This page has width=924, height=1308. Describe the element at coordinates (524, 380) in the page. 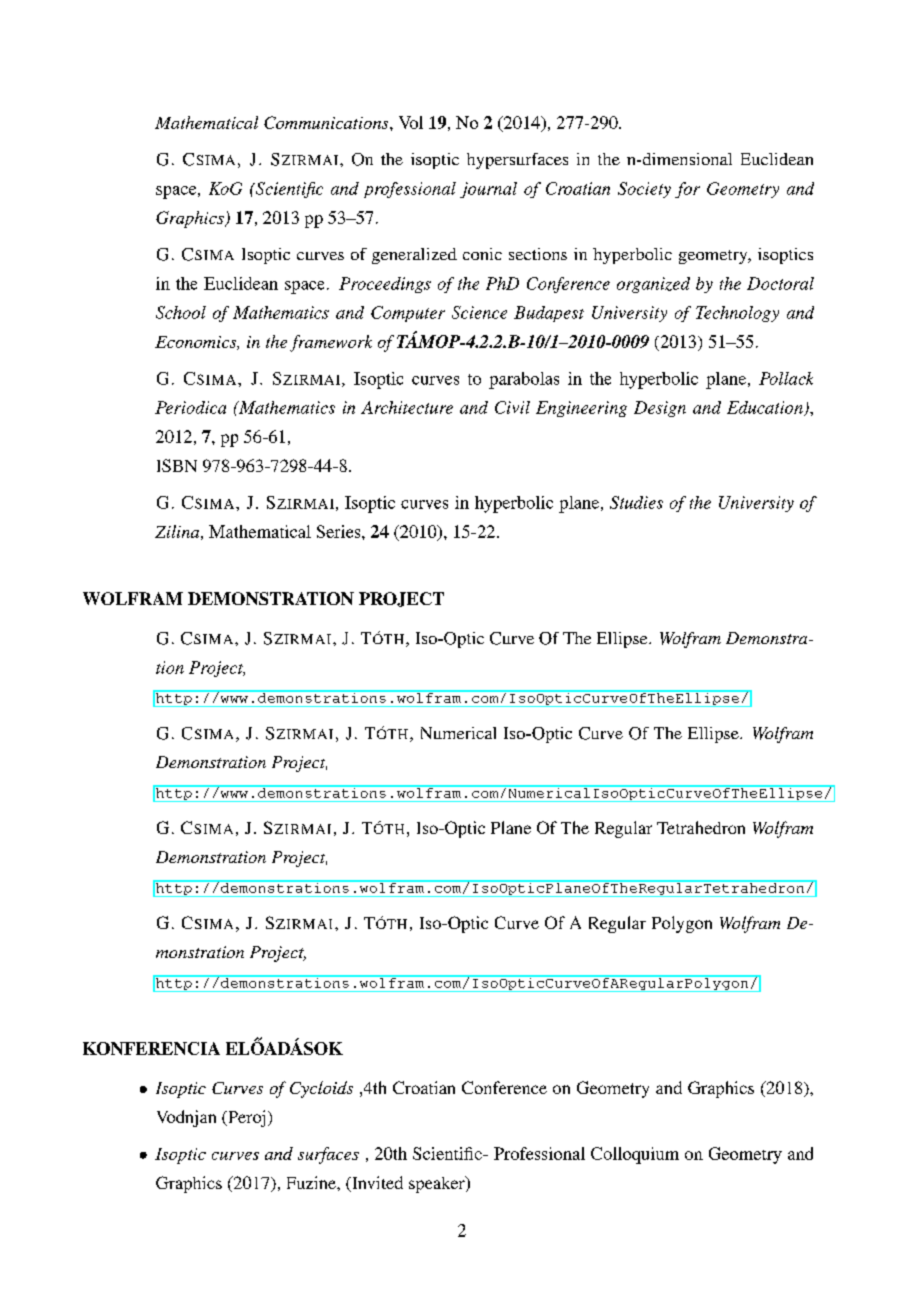

I see `parabolas` at that location.
